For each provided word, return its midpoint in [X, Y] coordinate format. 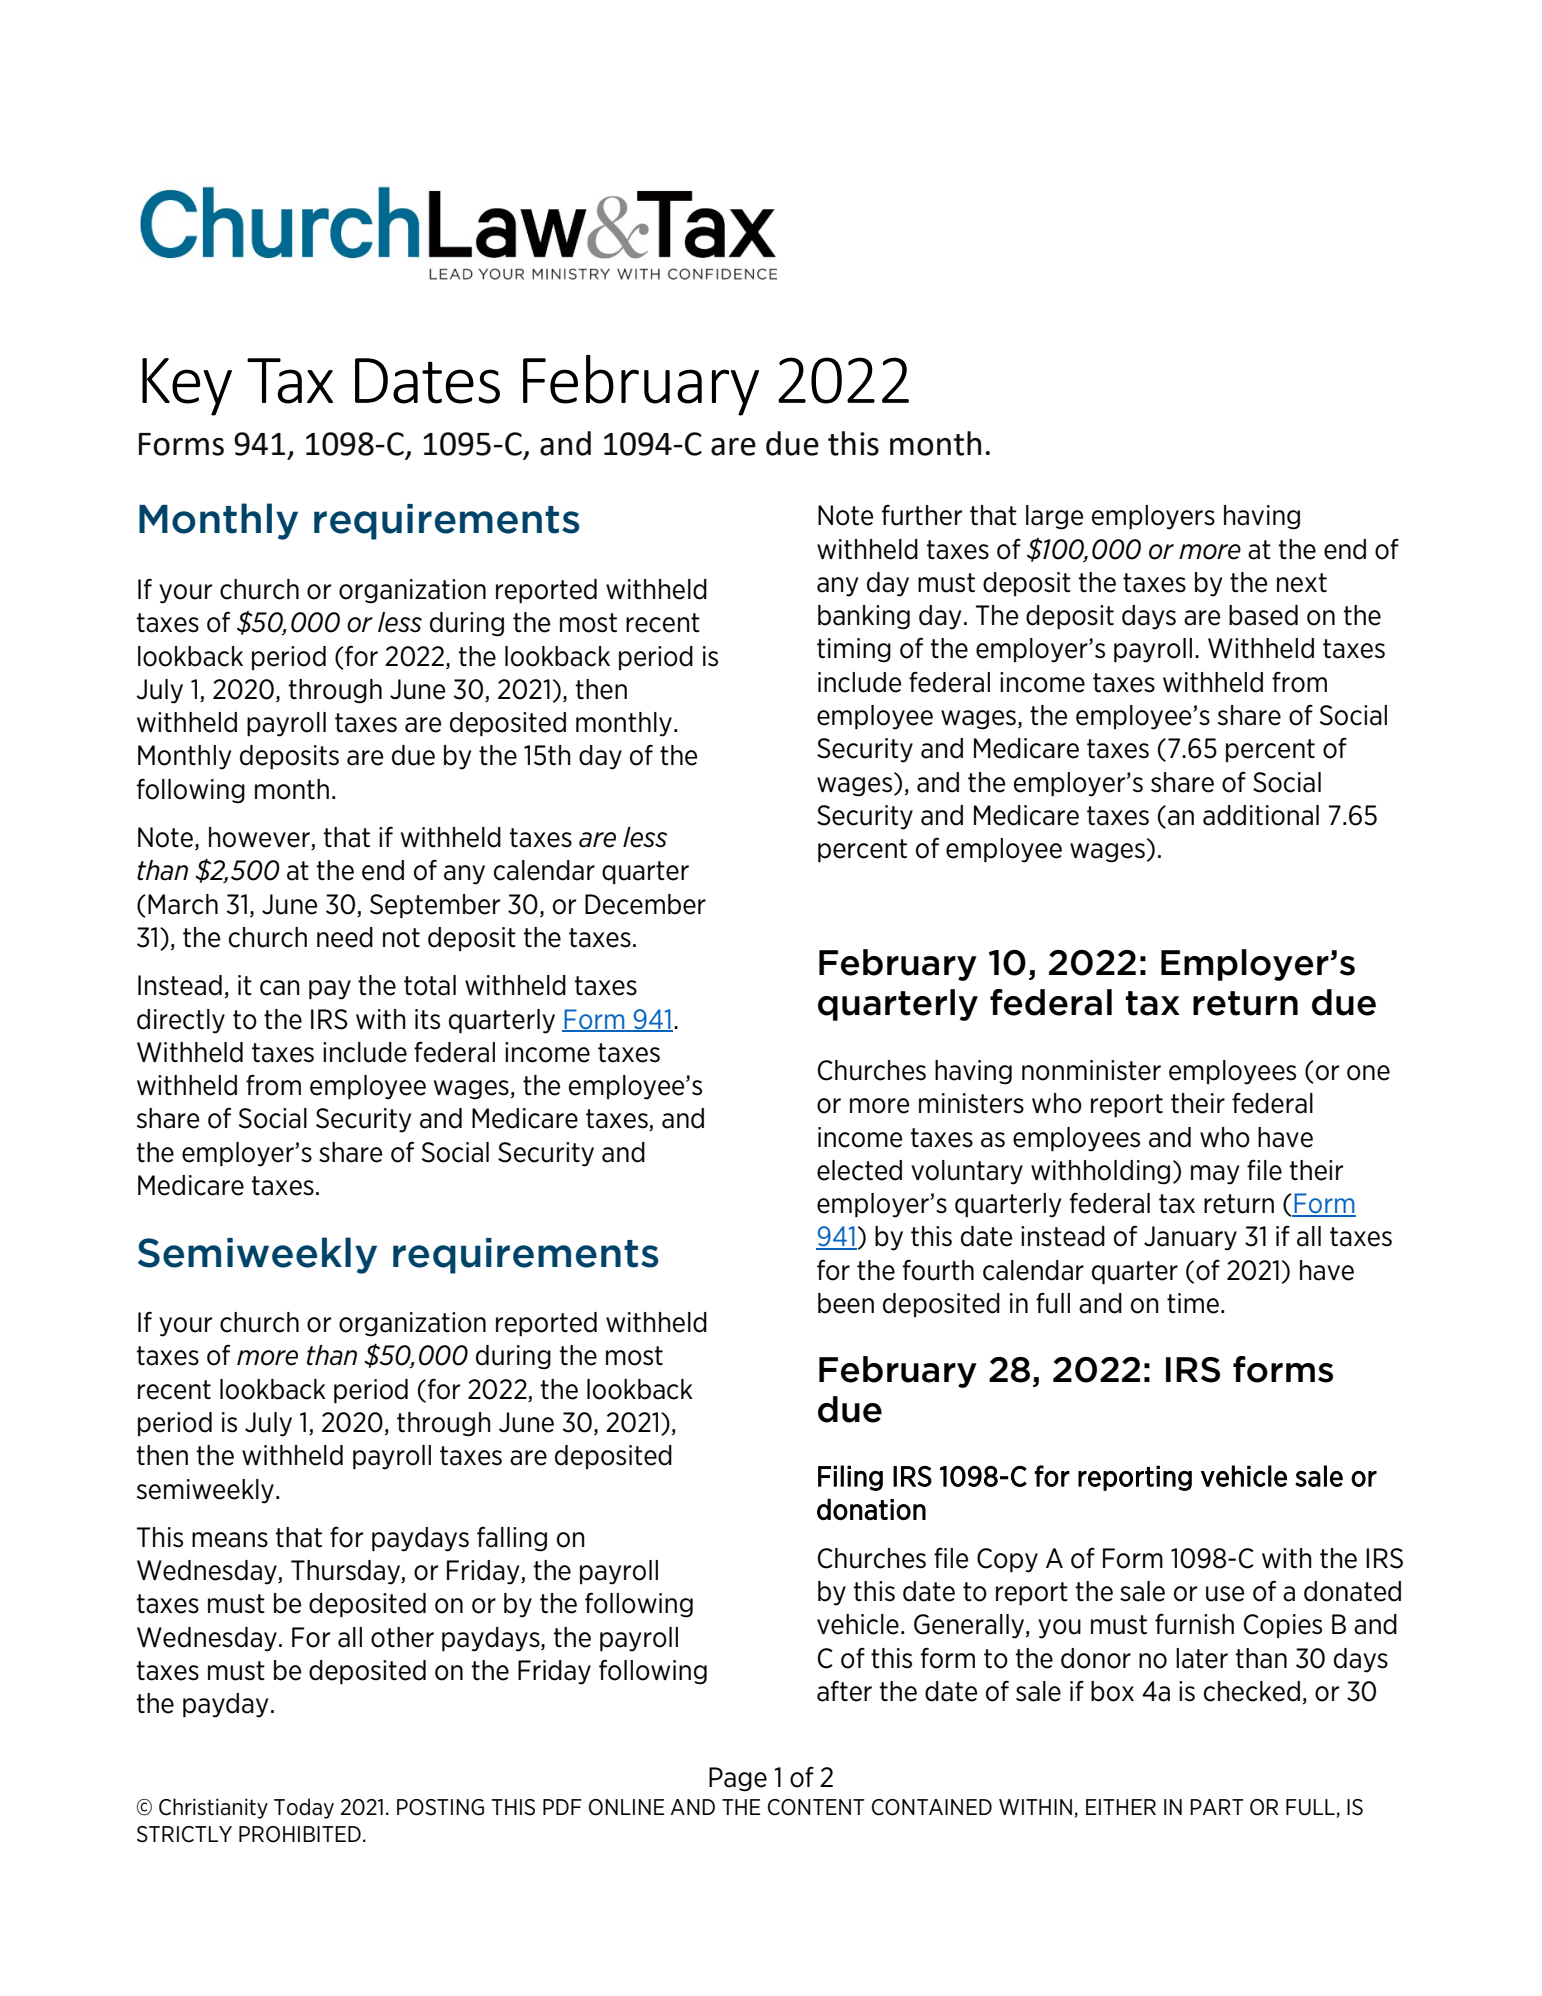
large [1054, 517]
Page [738, 1779]
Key [187, 387]
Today [304, 1808]
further [922, 515]
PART [1217, 1807]
